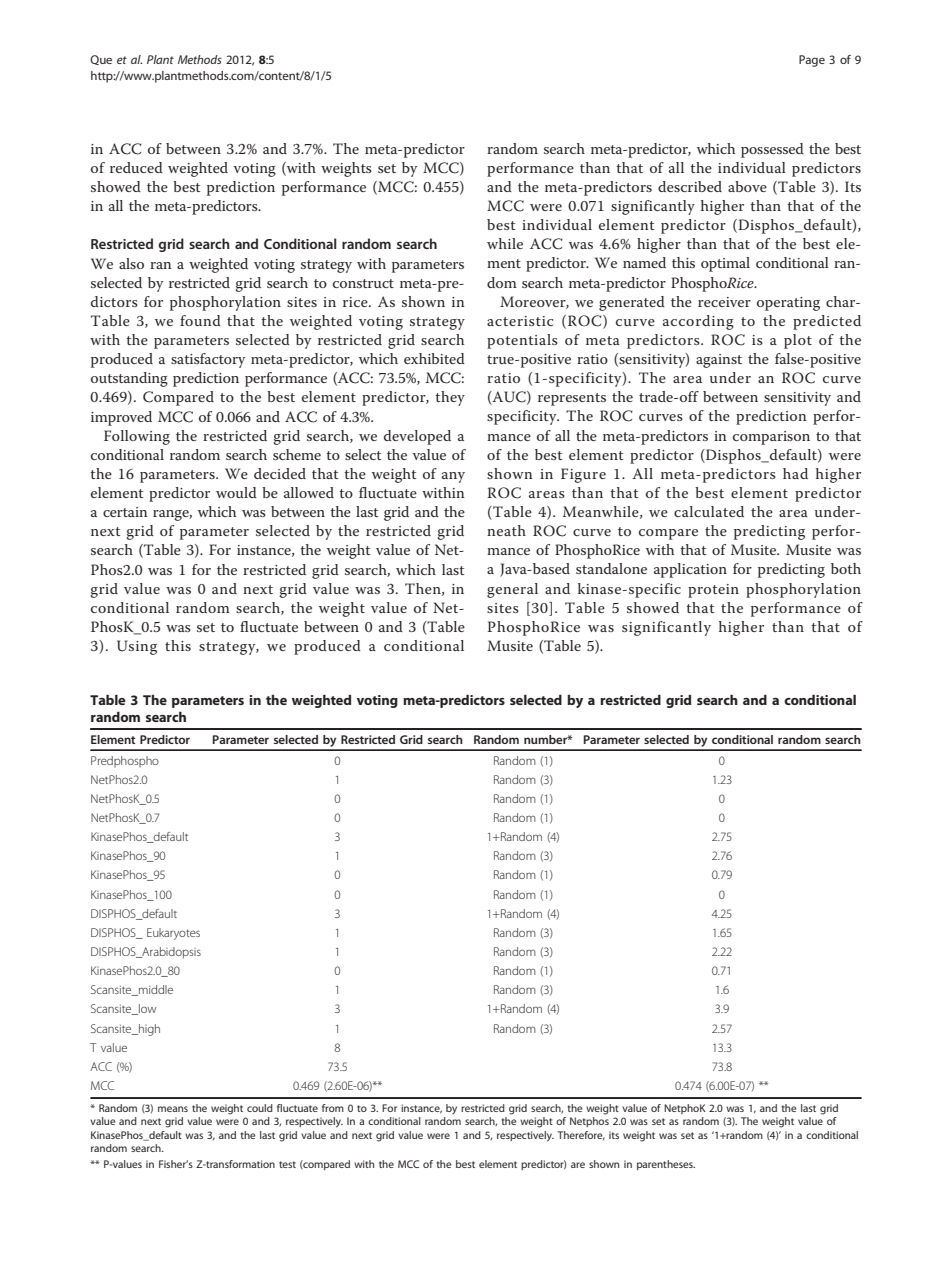 The height and width of the screenshot is (1270, 952). I want to click on described, so click(690, 186).
